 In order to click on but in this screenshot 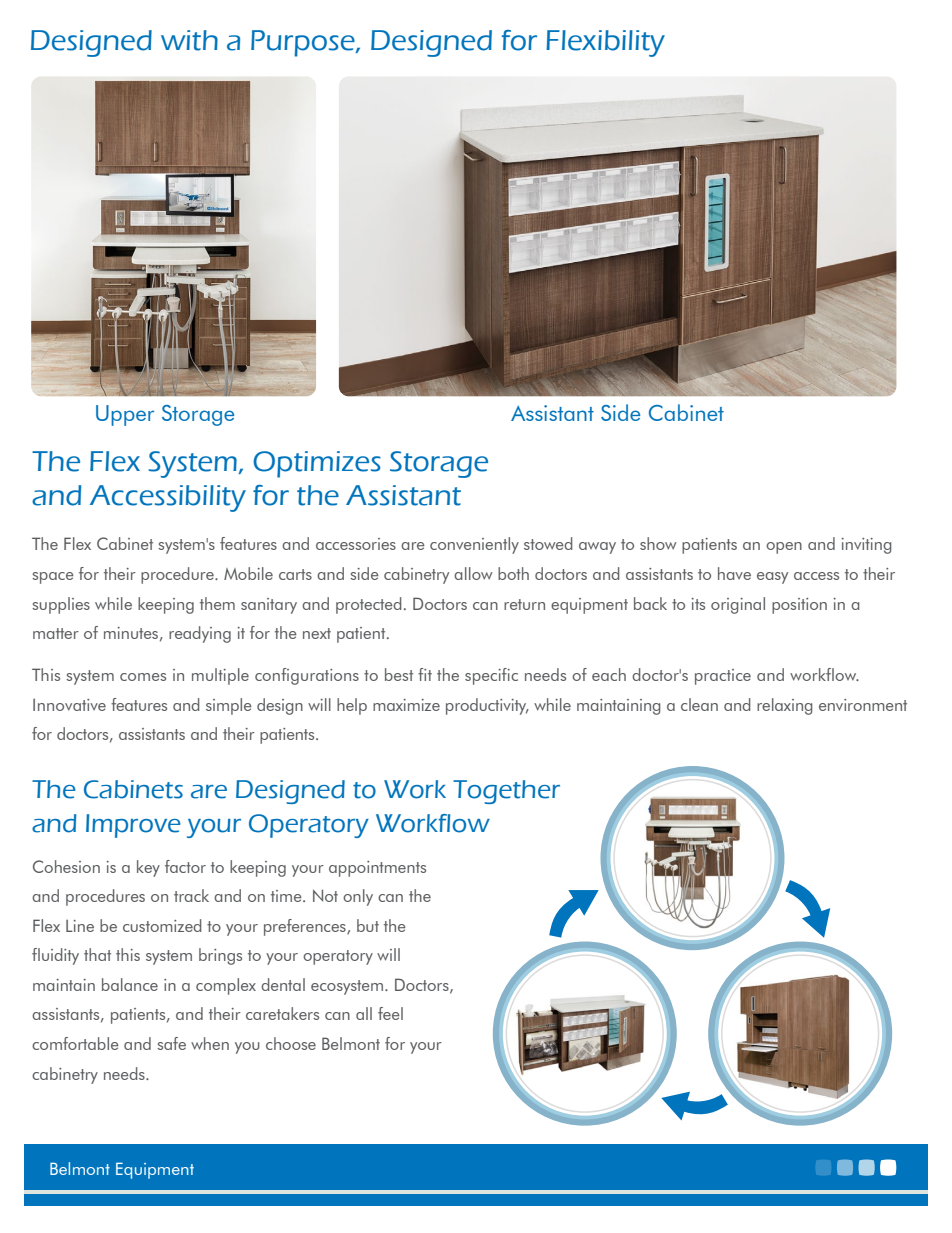, I will do `click(368, 925)`.
